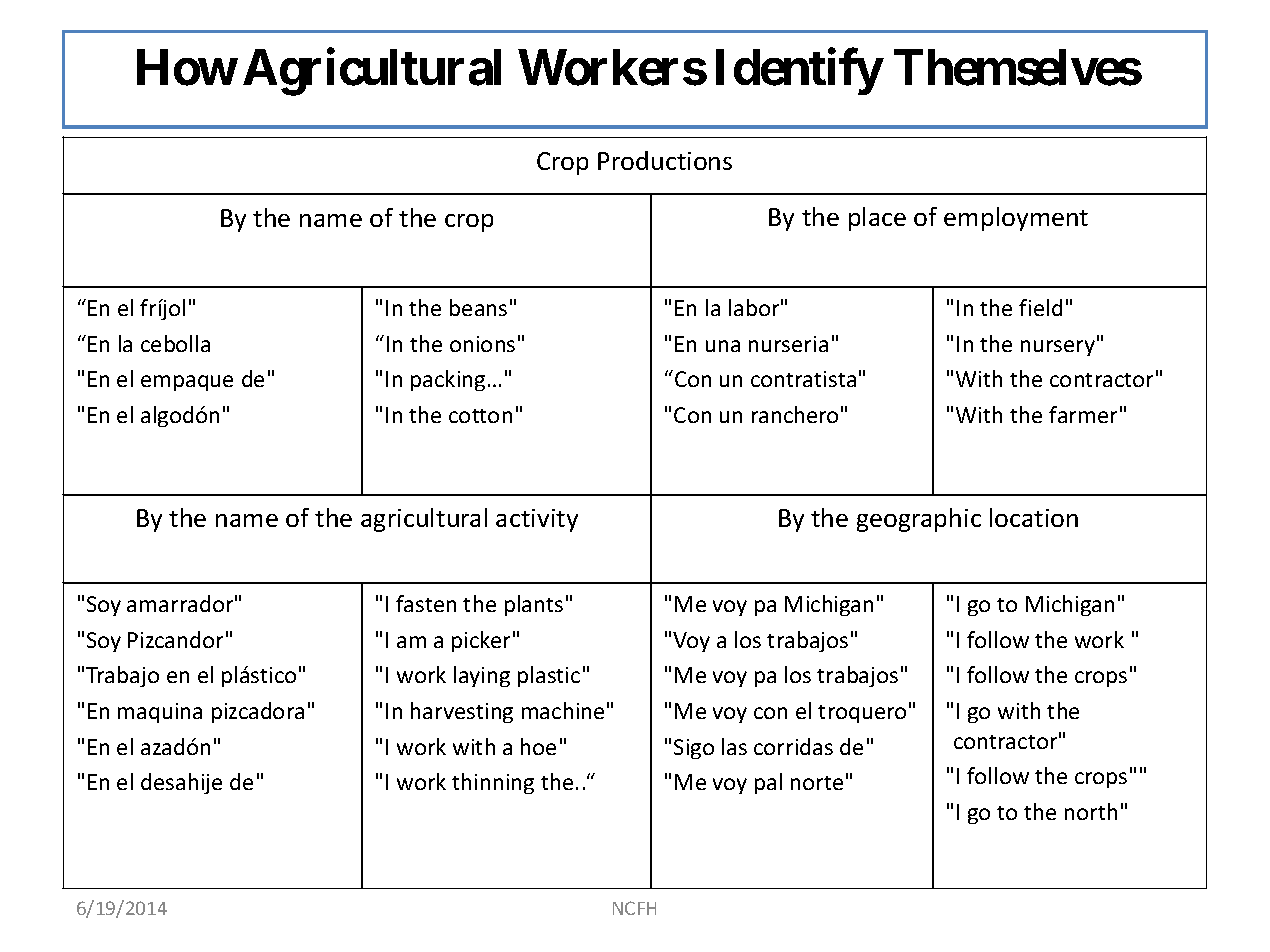 This screenshot has width=1270, height=952. I want to click on plants, so click(534, 605).
